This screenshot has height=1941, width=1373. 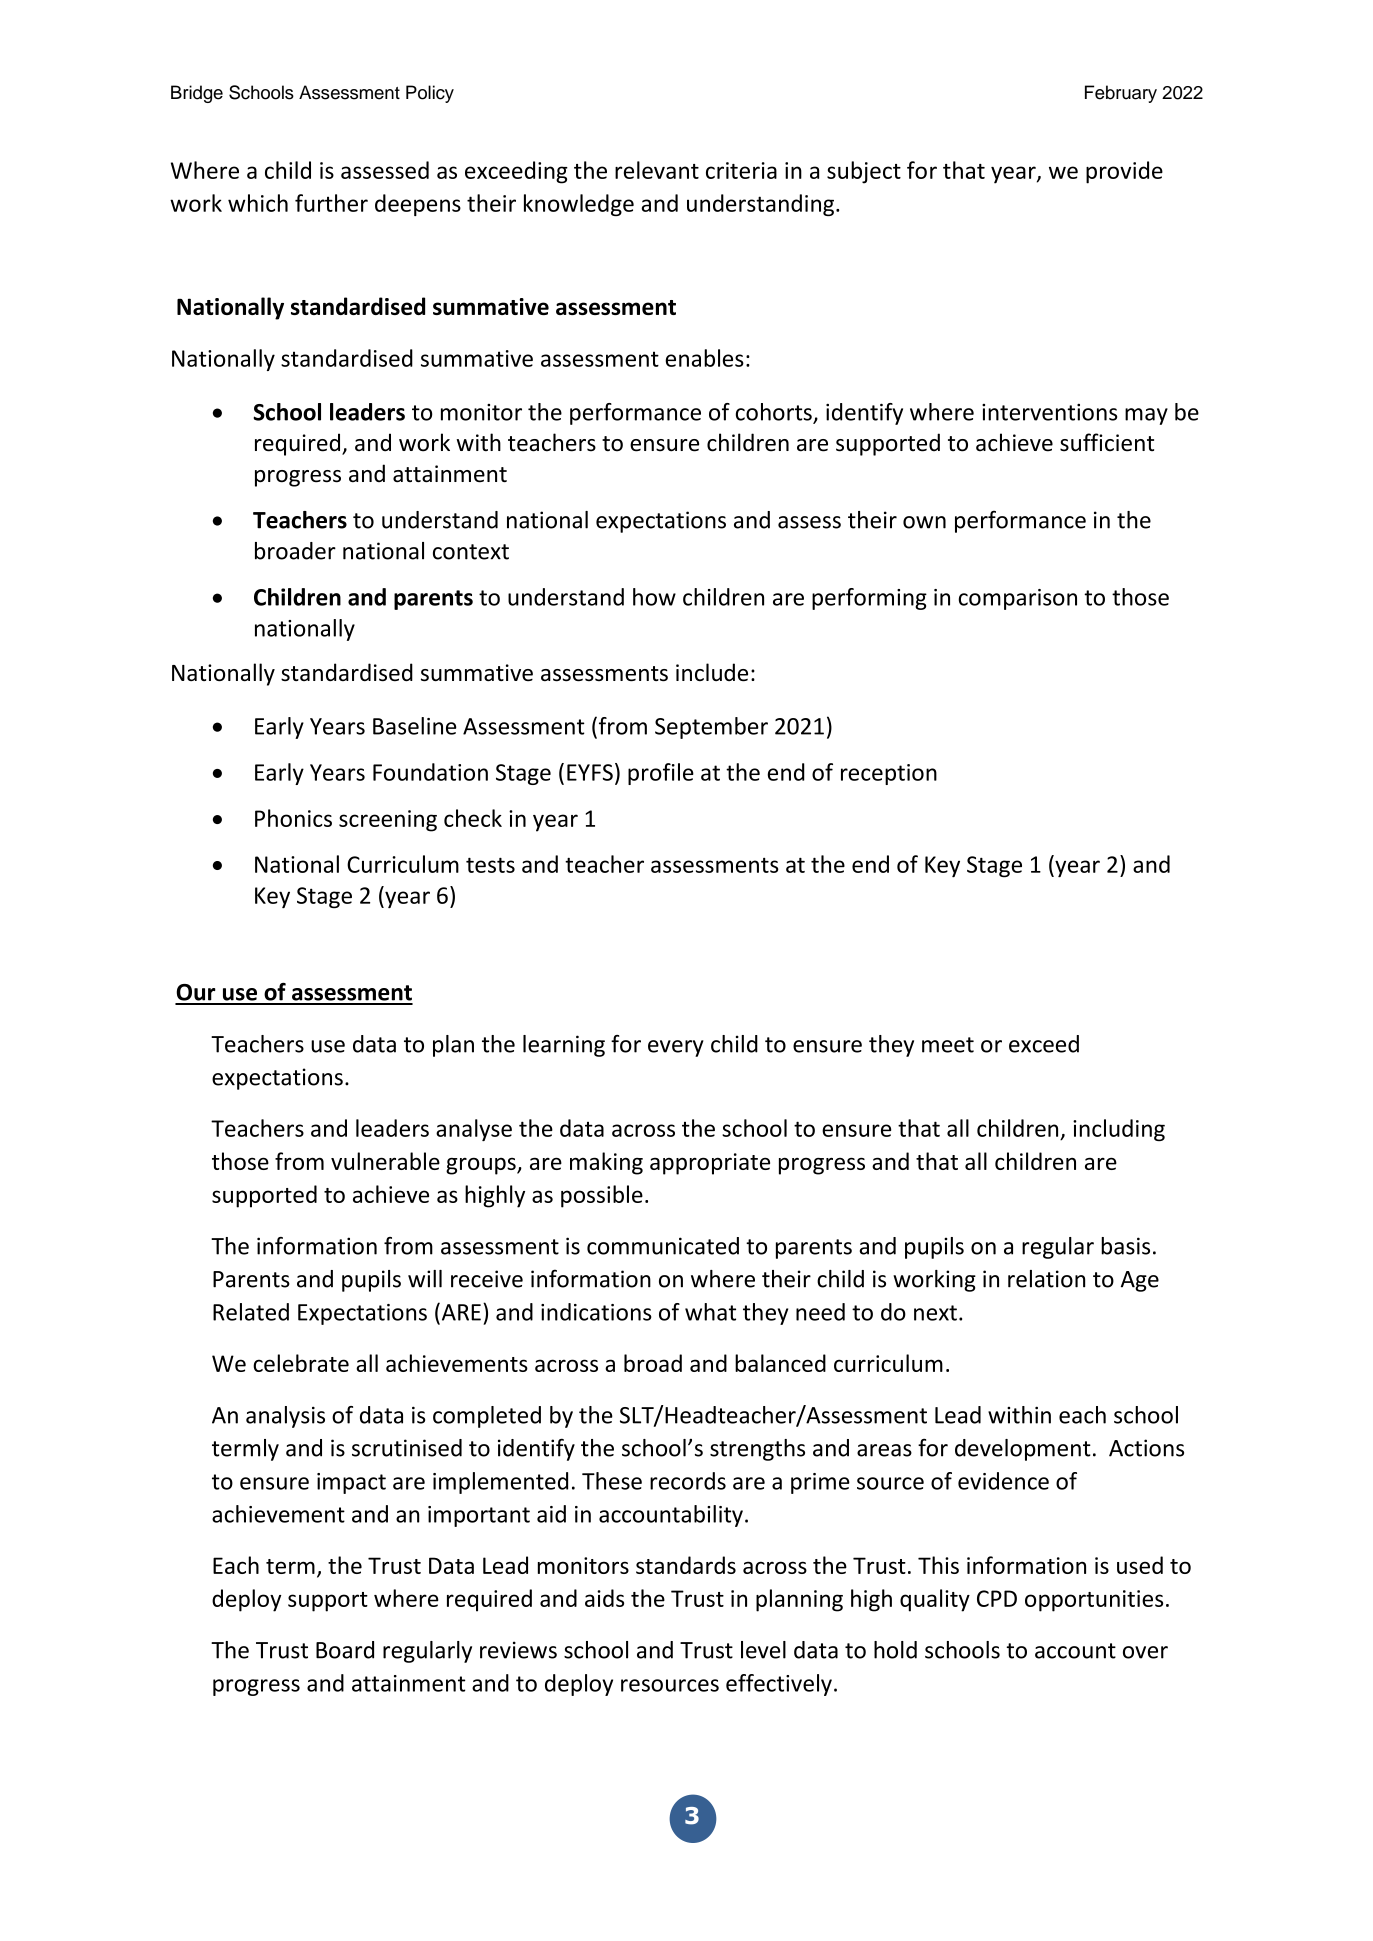 I want to click on Phonics, so click(x=293, y=818).
